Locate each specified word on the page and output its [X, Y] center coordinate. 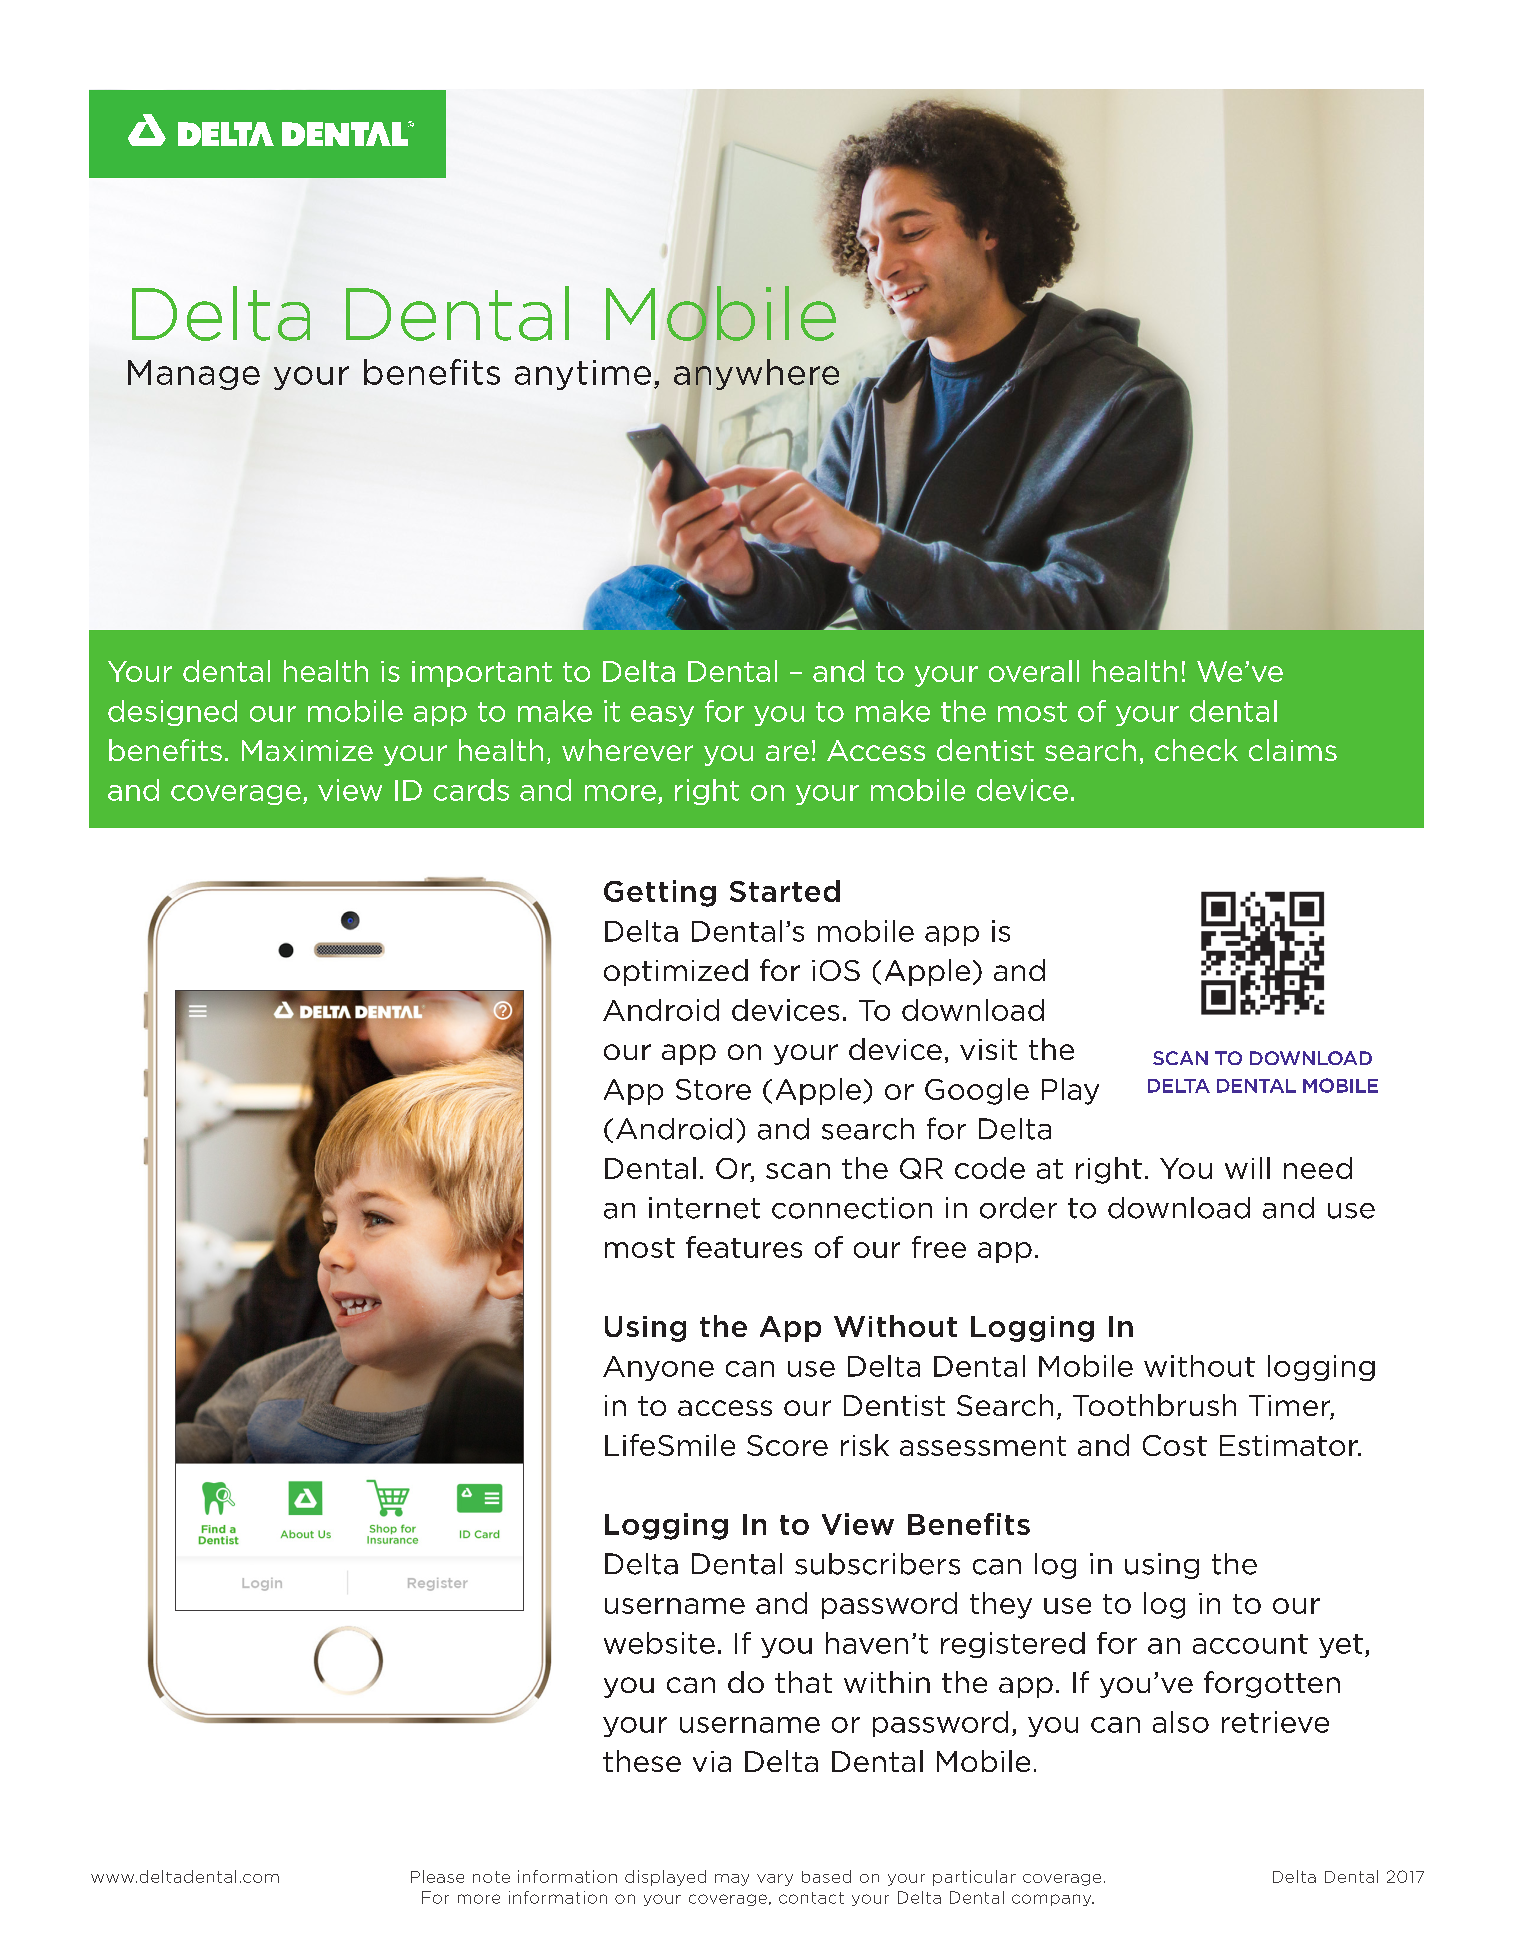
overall [1034, 671]
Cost [1175, 1445]
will [1247, 1168]
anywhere [756, 375]
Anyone [658, 1368]
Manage [194, 375]
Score [787, 1445]
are [787, 753]
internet [704, 1208]
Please [437, 1876]
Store [713, 1089]
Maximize [307, 750]
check [1196, 750]
